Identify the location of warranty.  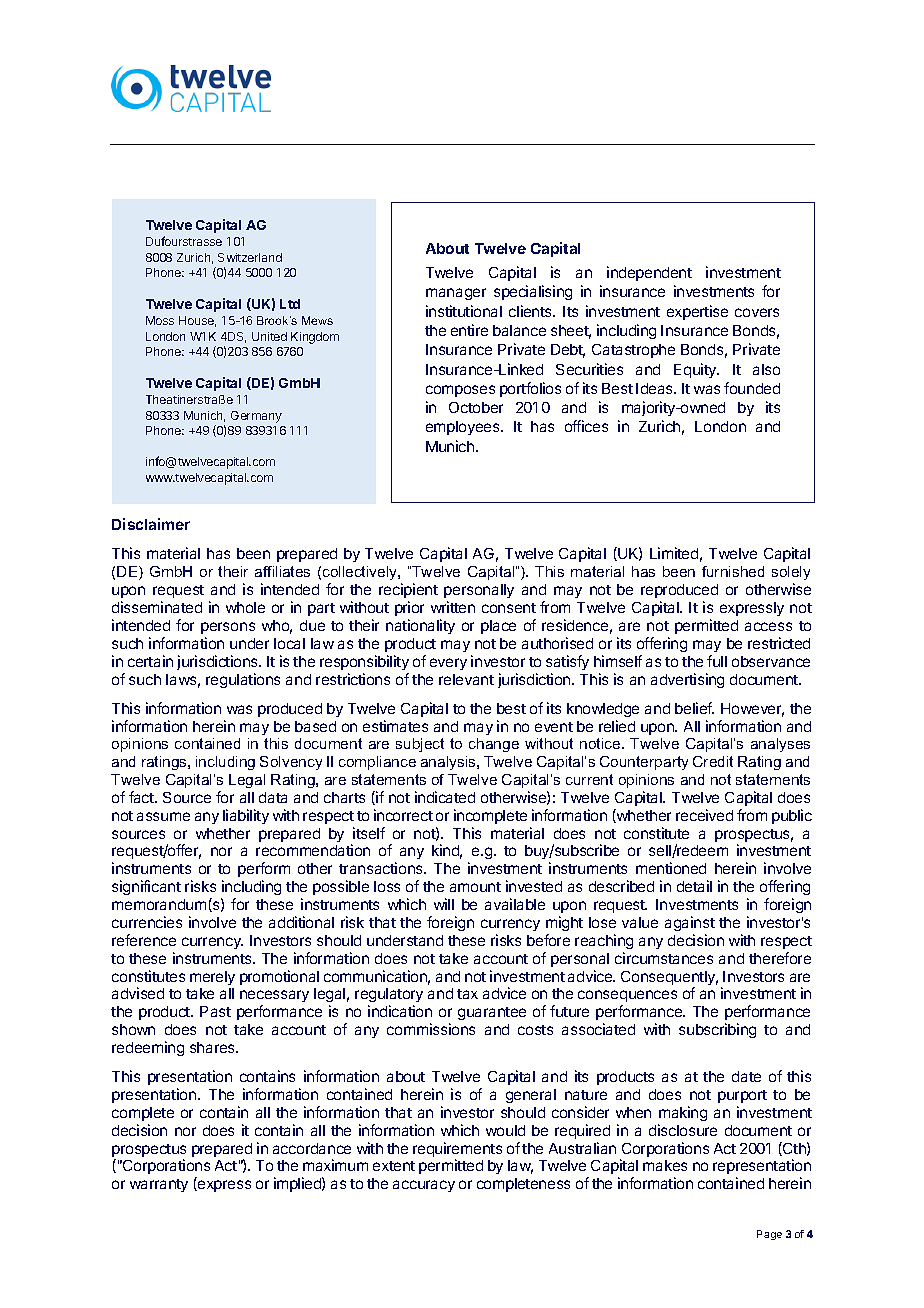
(159, 1185).
